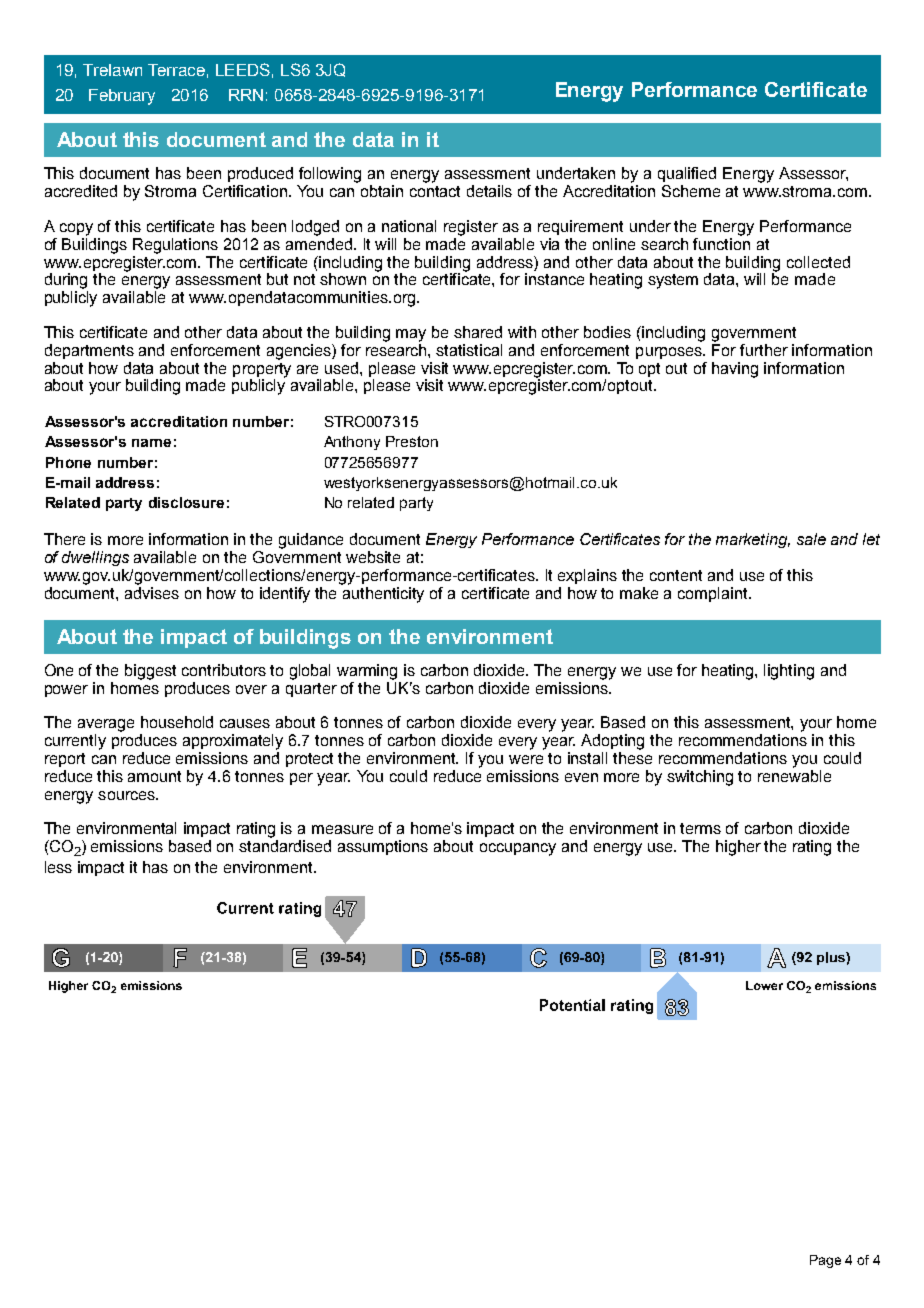 The width and height of the page is (924, 1308). What do you see at coordinates (122, 97) in the page?
I see `February` at bounding box center [122, 97].
